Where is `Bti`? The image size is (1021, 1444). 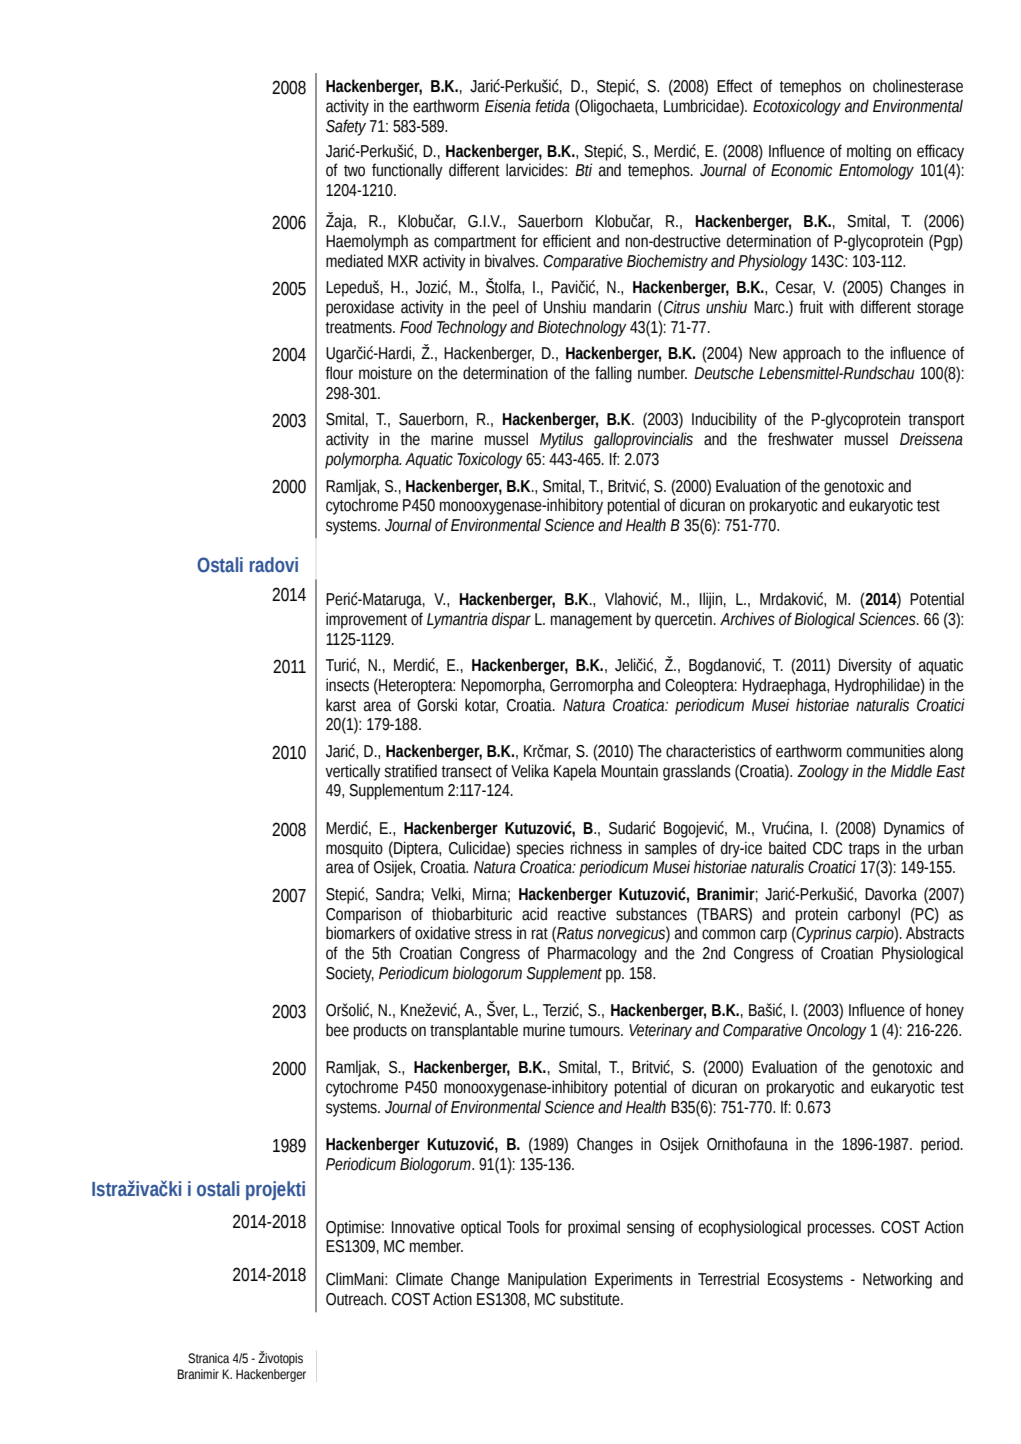
Bti is located at coordinates (583, 170).
